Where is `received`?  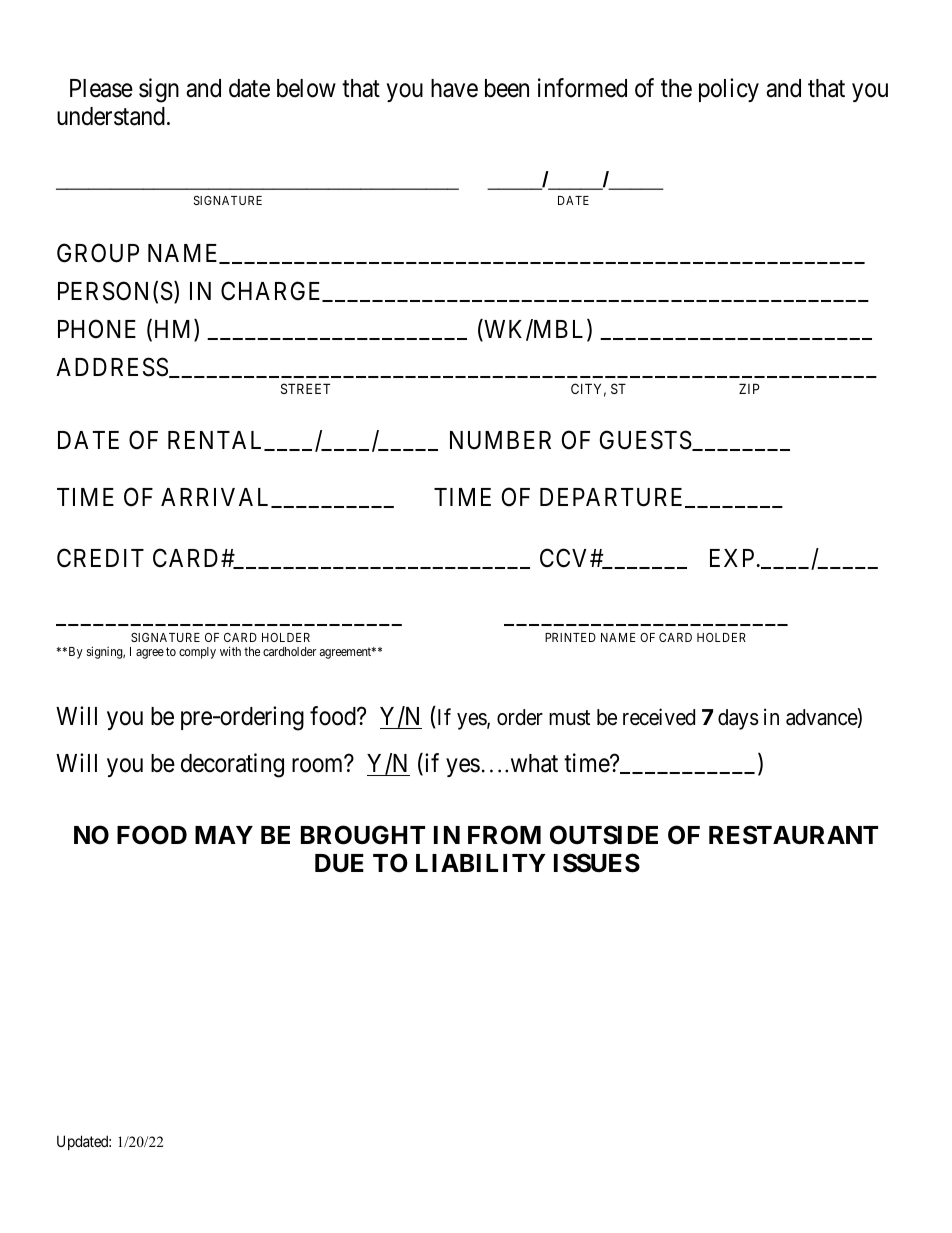 received is located at coordinates (659, 717).
